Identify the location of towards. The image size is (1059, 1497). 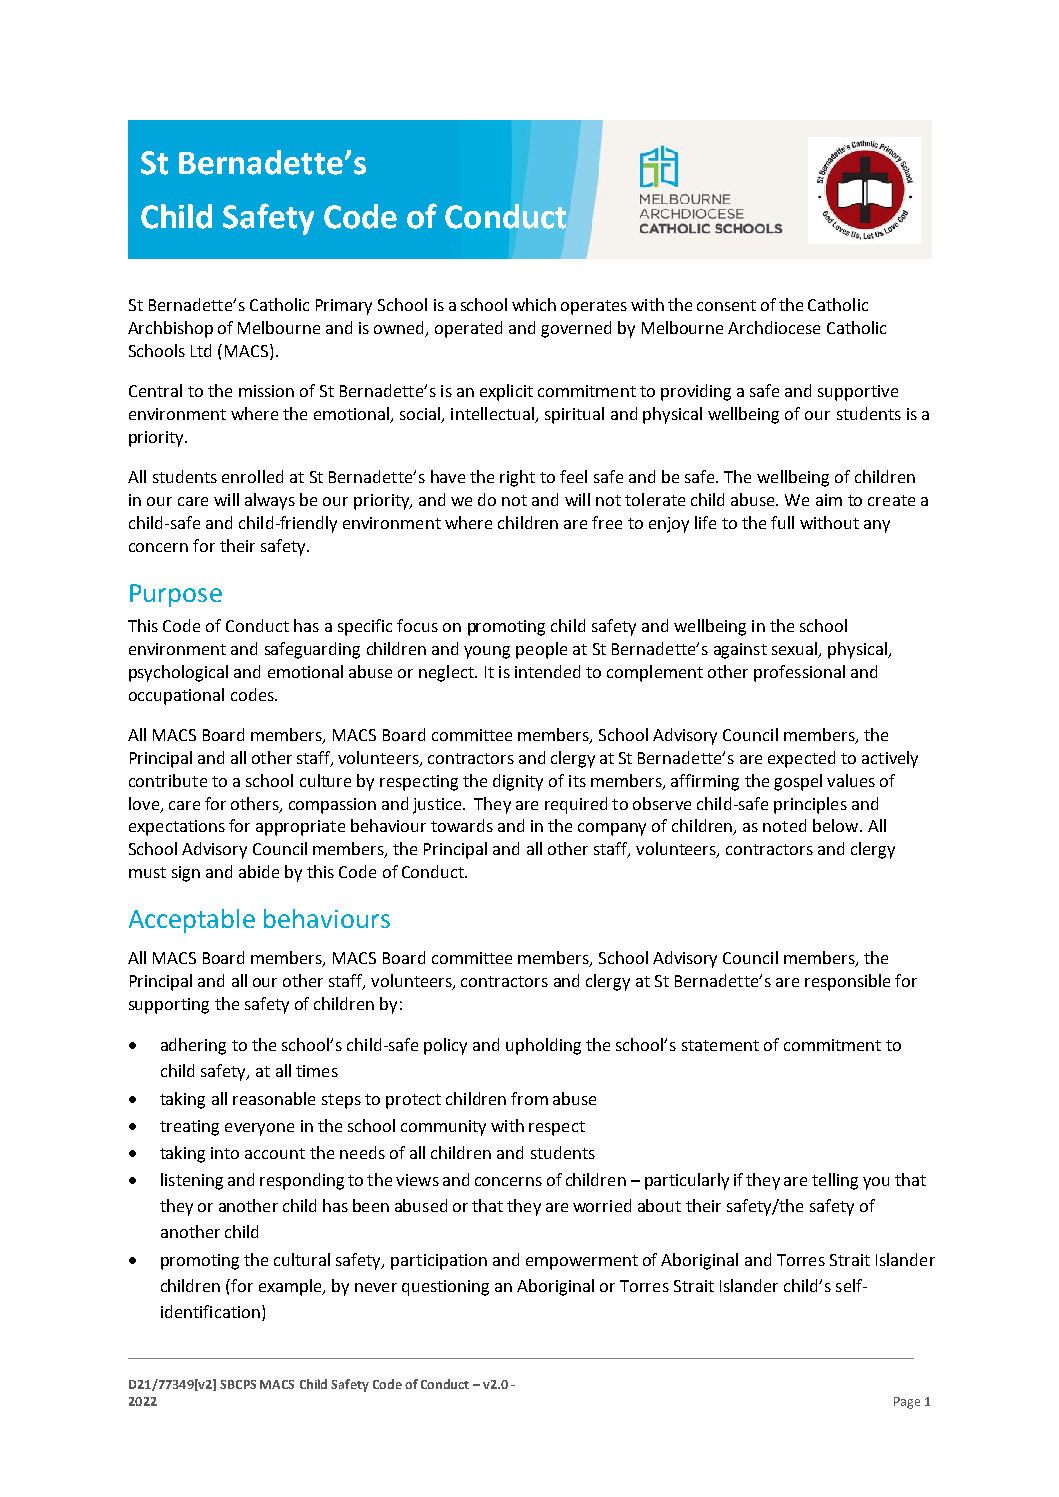
(462, 825).
